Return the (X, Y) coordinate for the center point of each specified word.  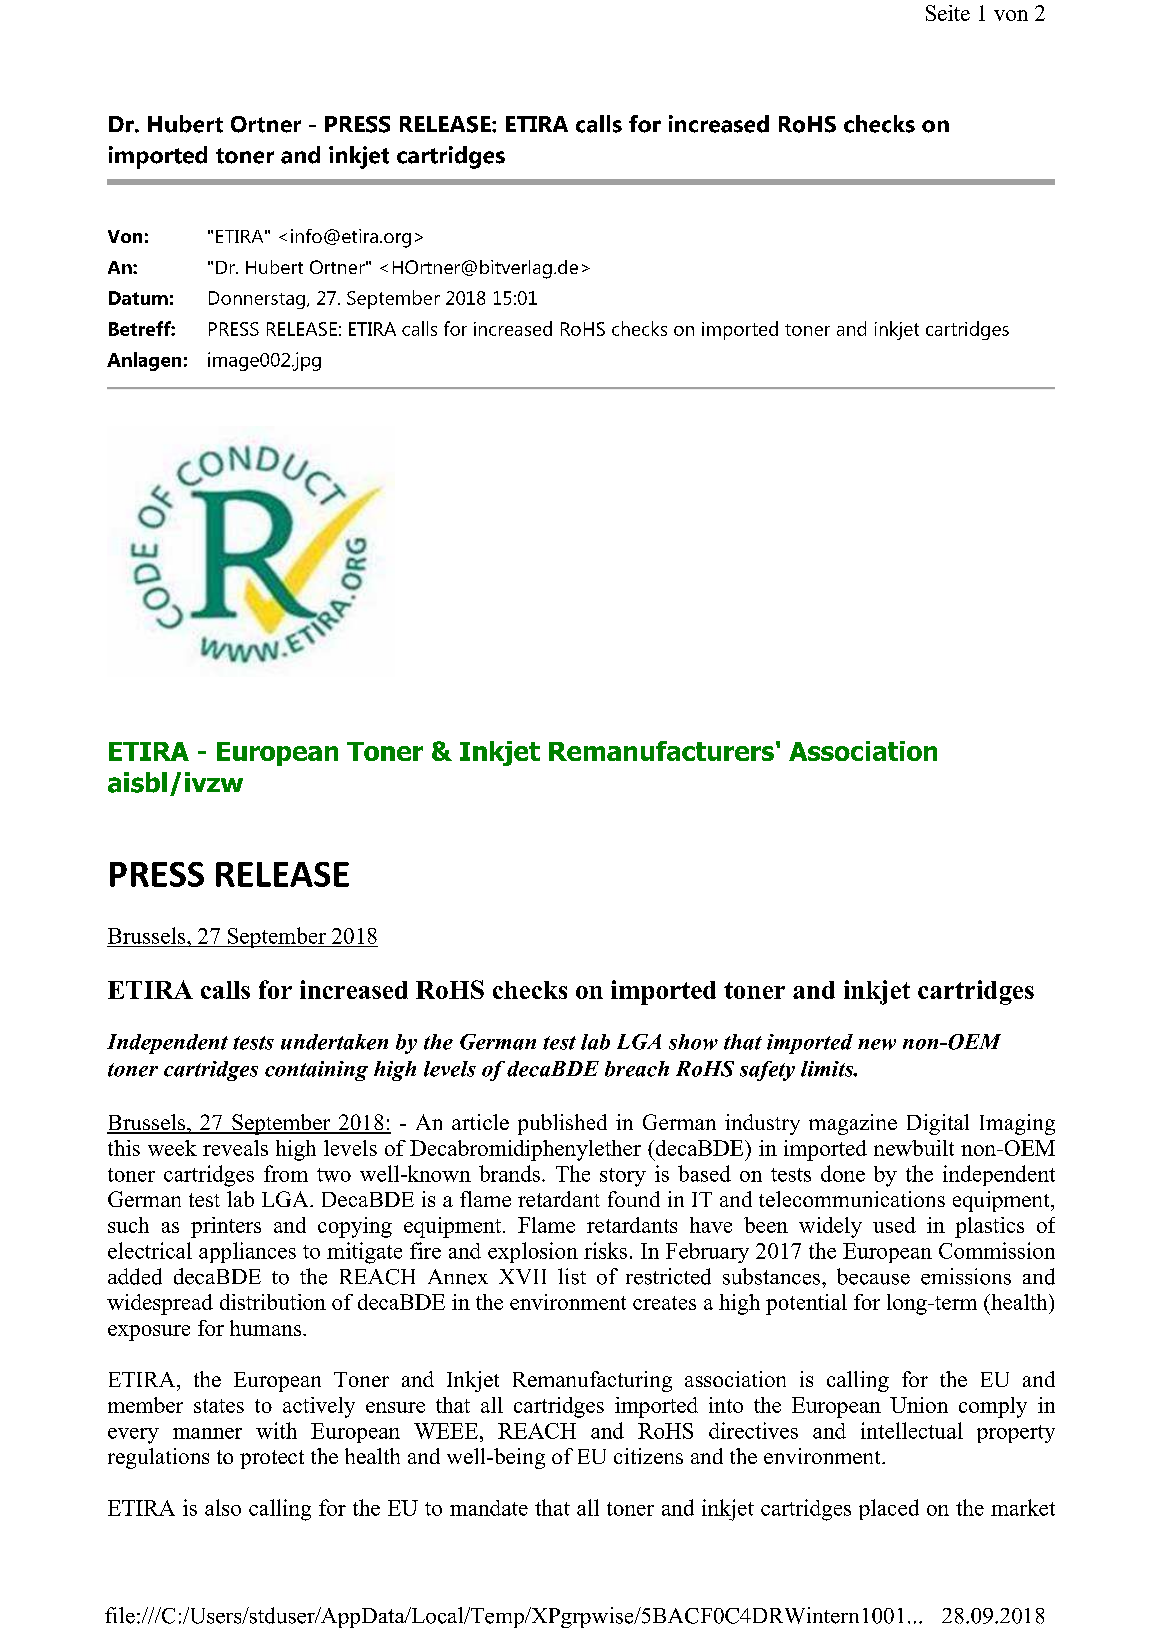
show (693, 1042)
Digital (938, 1124)
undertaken (334, 1042)
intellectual (912, 1430)
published (562, 1124)
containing (316, 1071)
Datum (138, 298)
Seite (948, 13)
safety (767, 1071)
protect (272, 1459)
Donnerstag (257, 300)
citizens (648, 1456)
